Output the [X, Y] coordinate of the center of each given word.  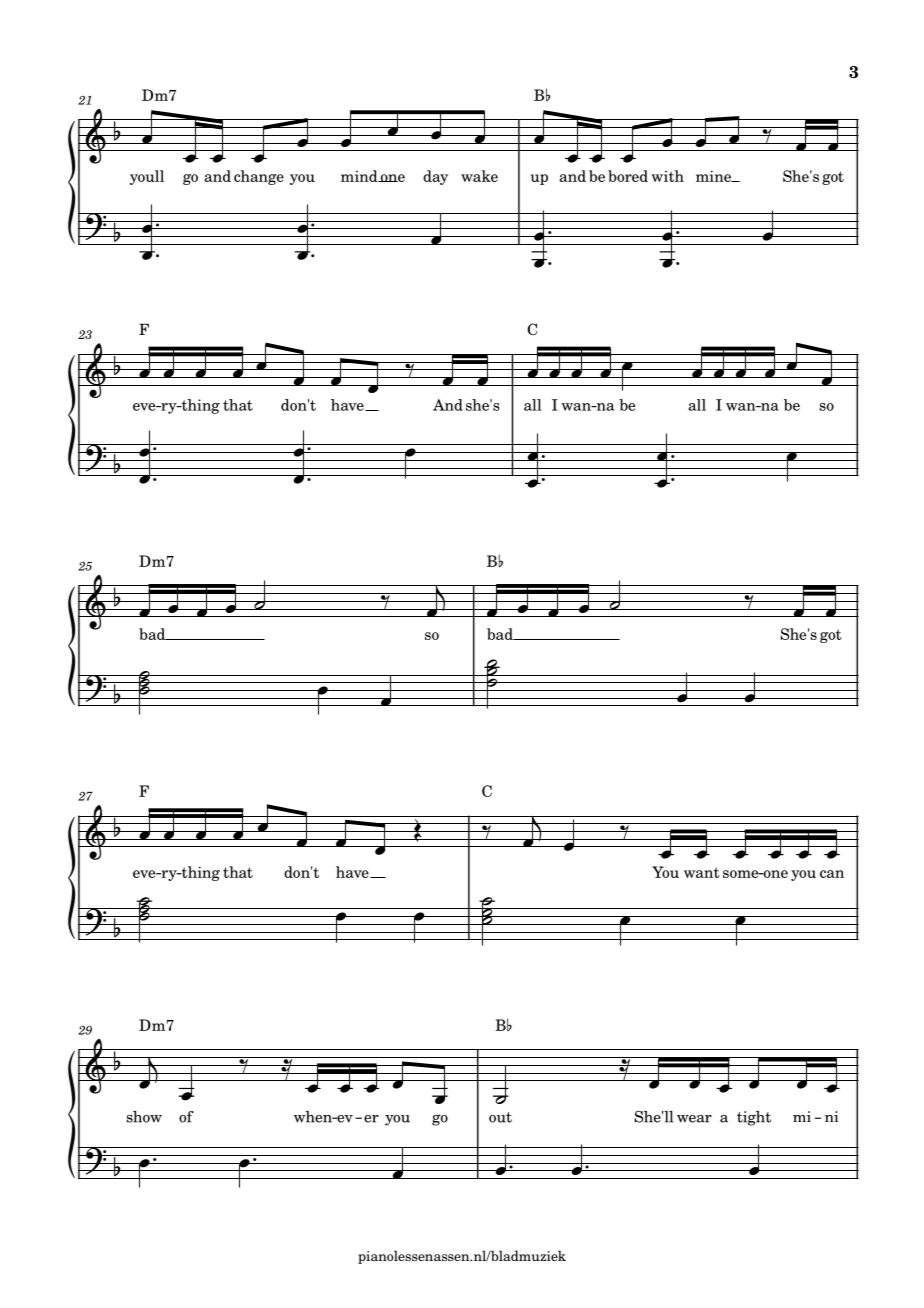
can [832, 874]
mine [714, 176]
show [144, 1117]
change [259, 177]
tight [754, 1118]
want [702, 872]
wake [479, 176]
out [500, 1117]
